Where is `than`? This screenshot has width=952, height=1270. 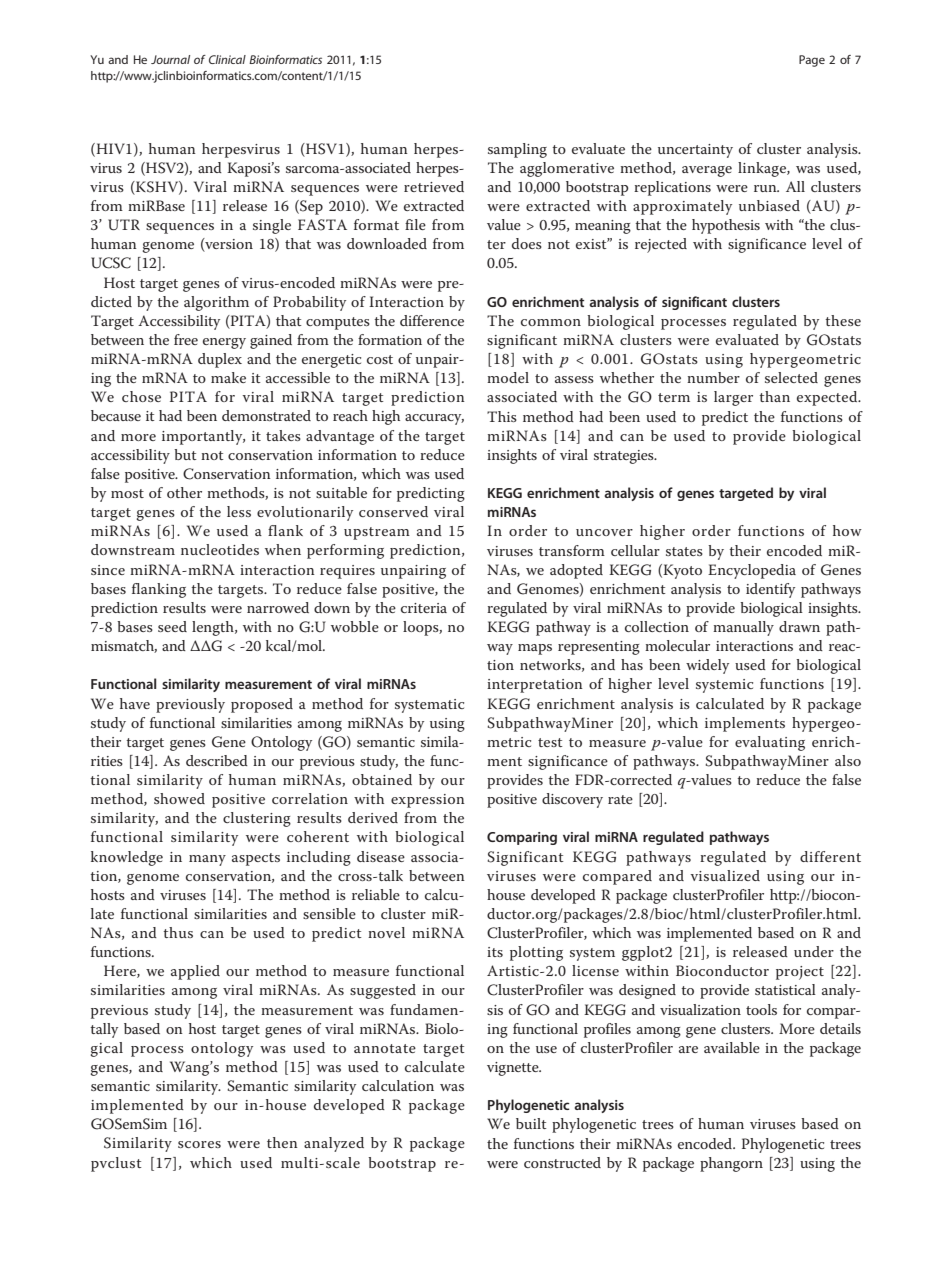
than is located at coordinates (774, 396).
